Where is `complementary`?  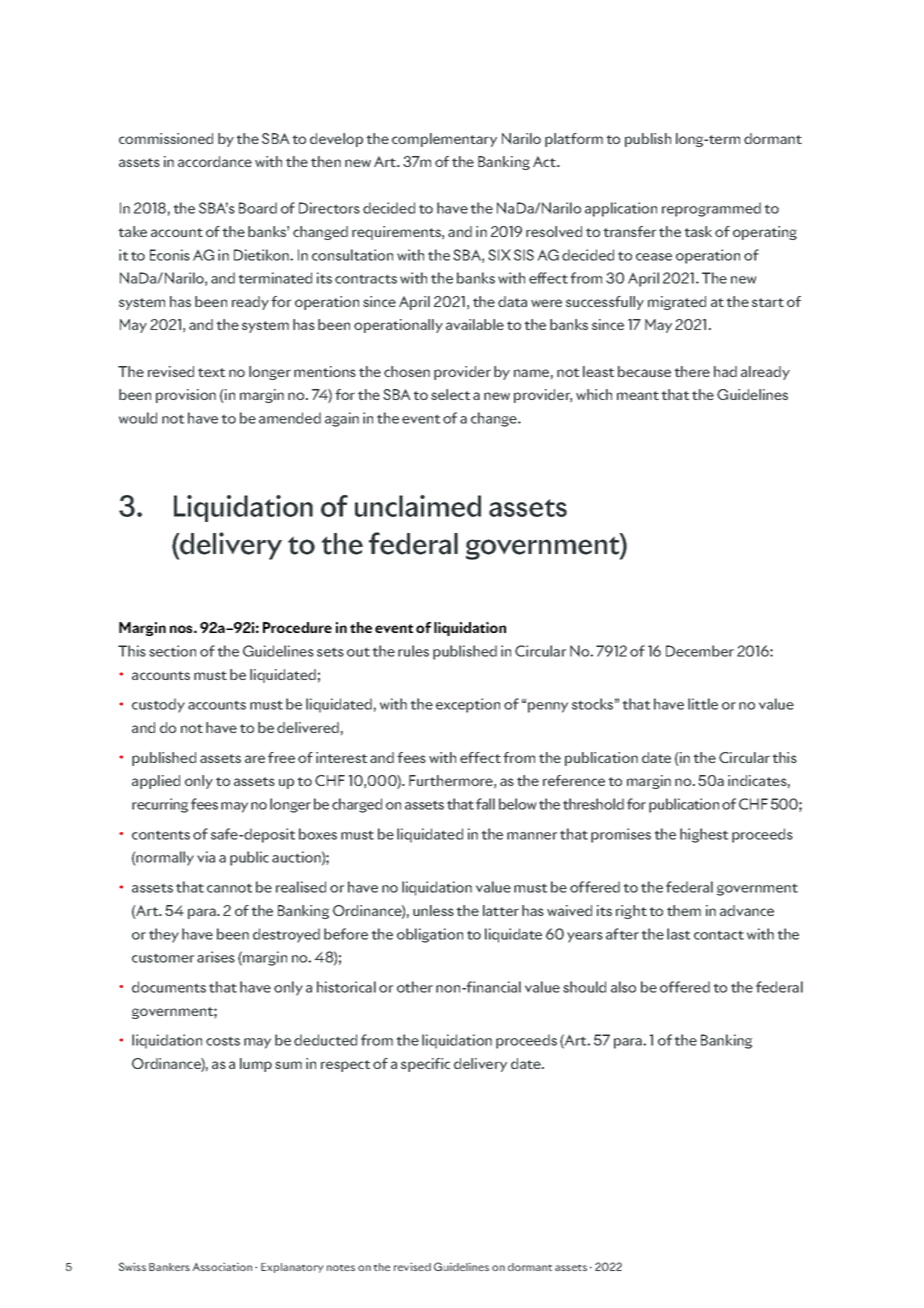 complementary is located at coordinates (444, 140).
